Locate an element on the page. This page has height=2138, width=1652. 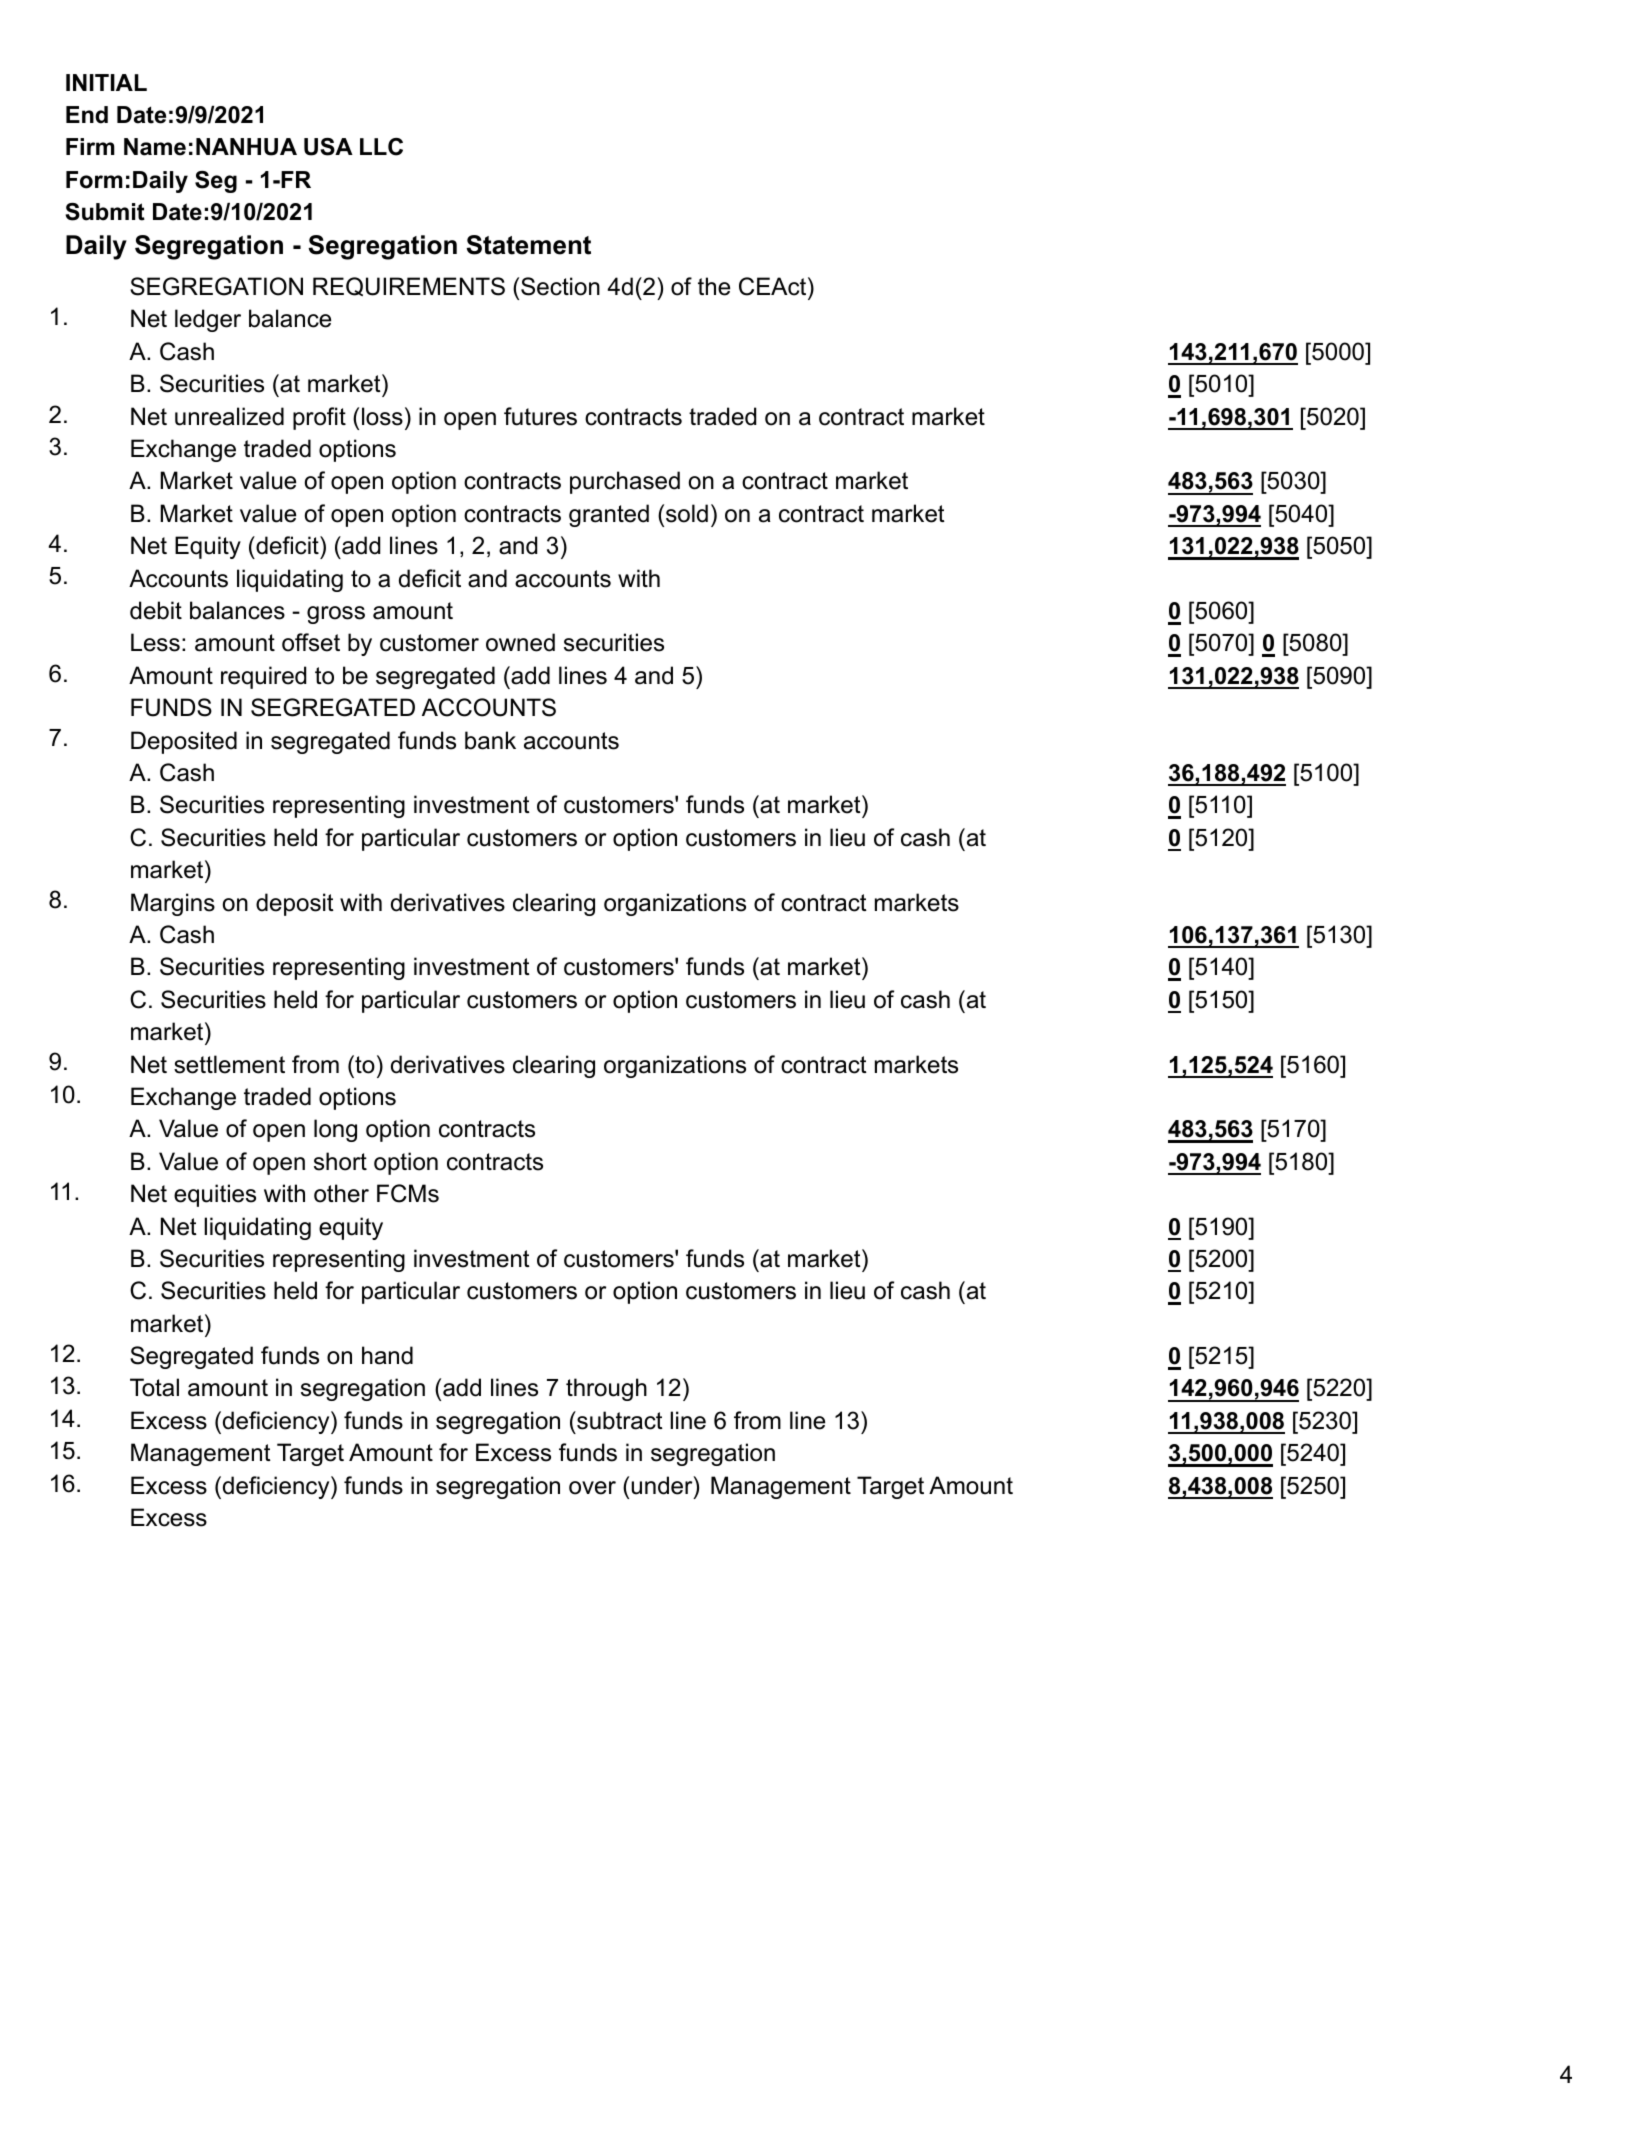
unrealized is located at coordinates (229, 416).
